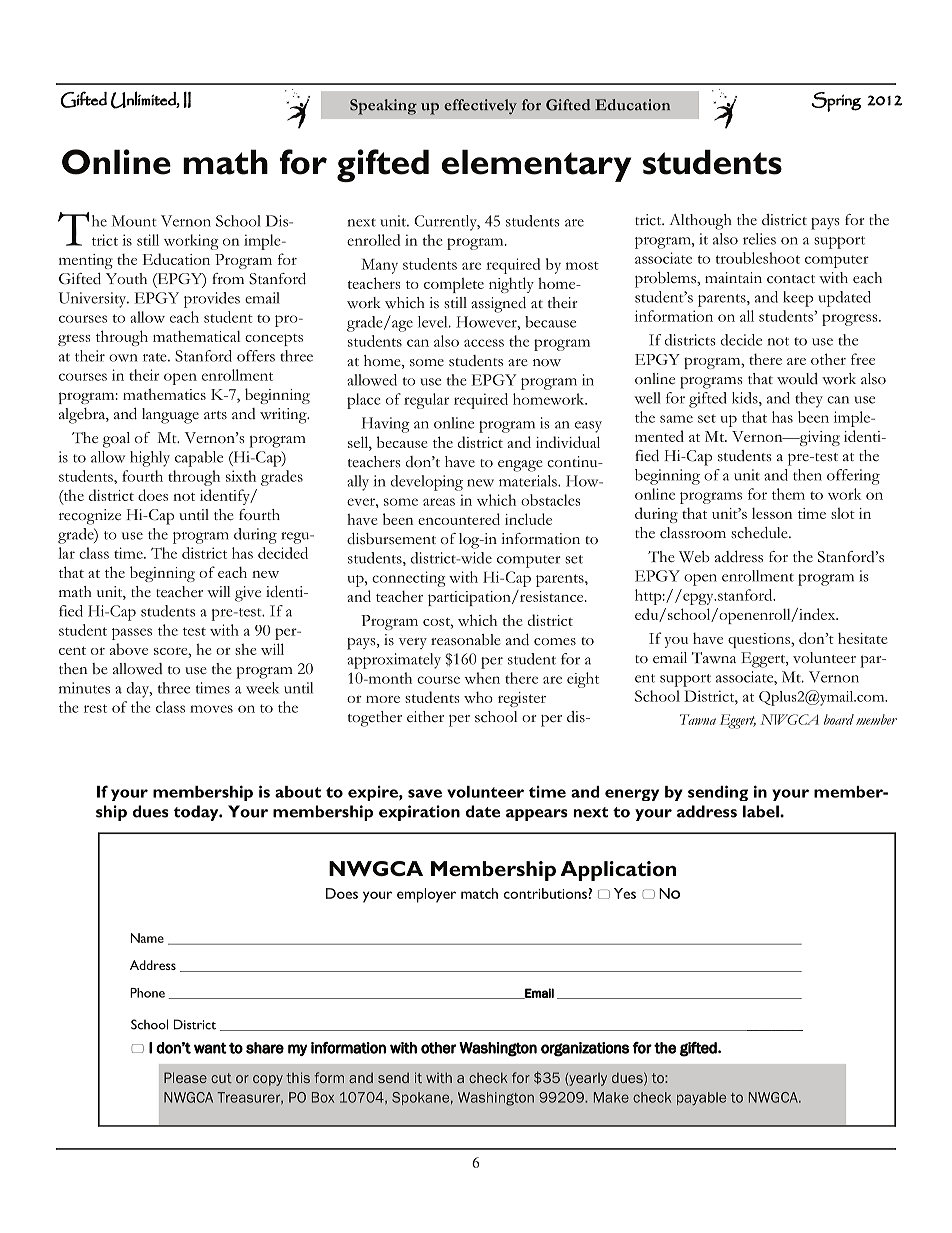 The width and height of the image is (952, 1233). Describe the element at coordinates (132, 634) in the image. I see `passes` at that location.
